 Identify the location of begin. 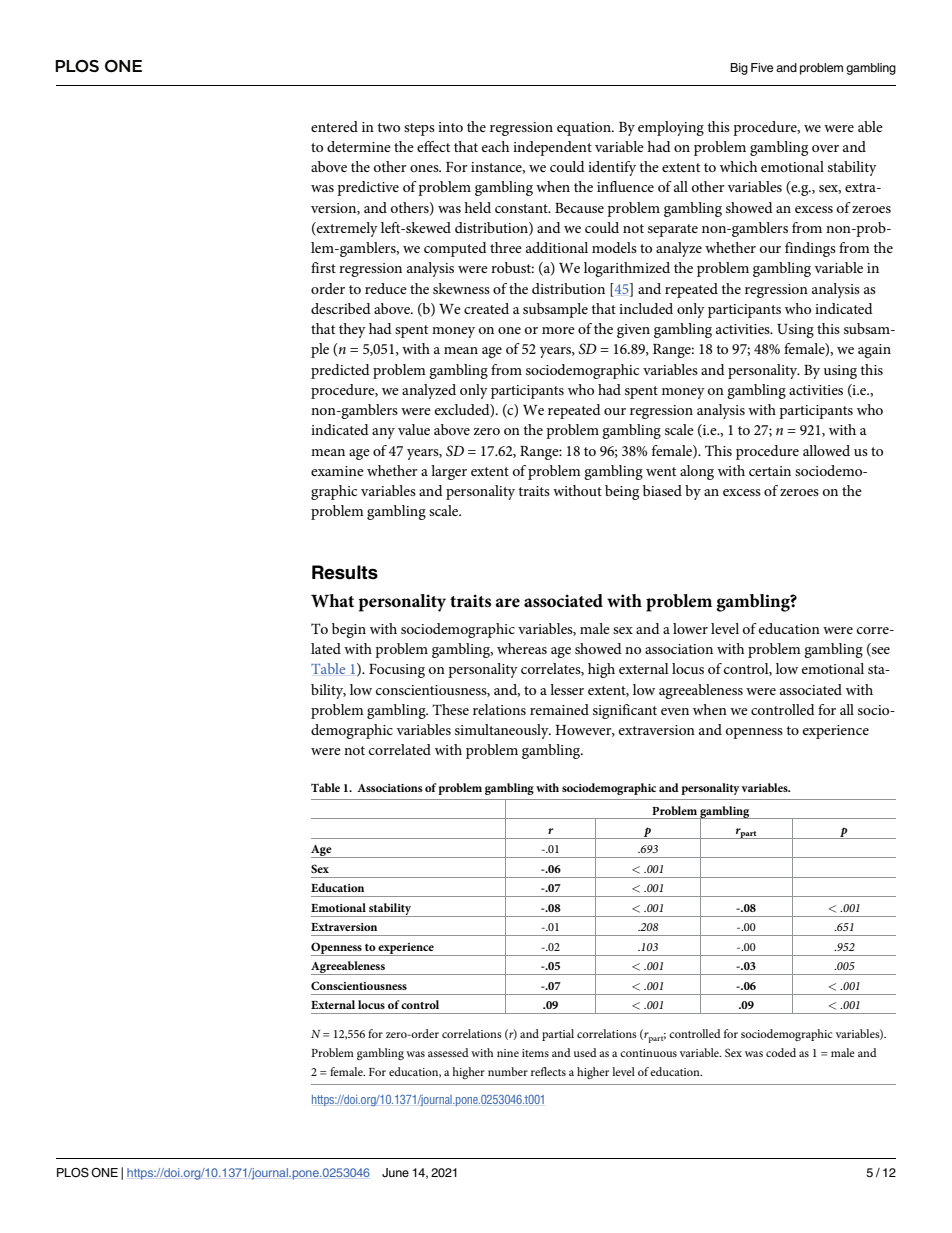
(349, 630).
